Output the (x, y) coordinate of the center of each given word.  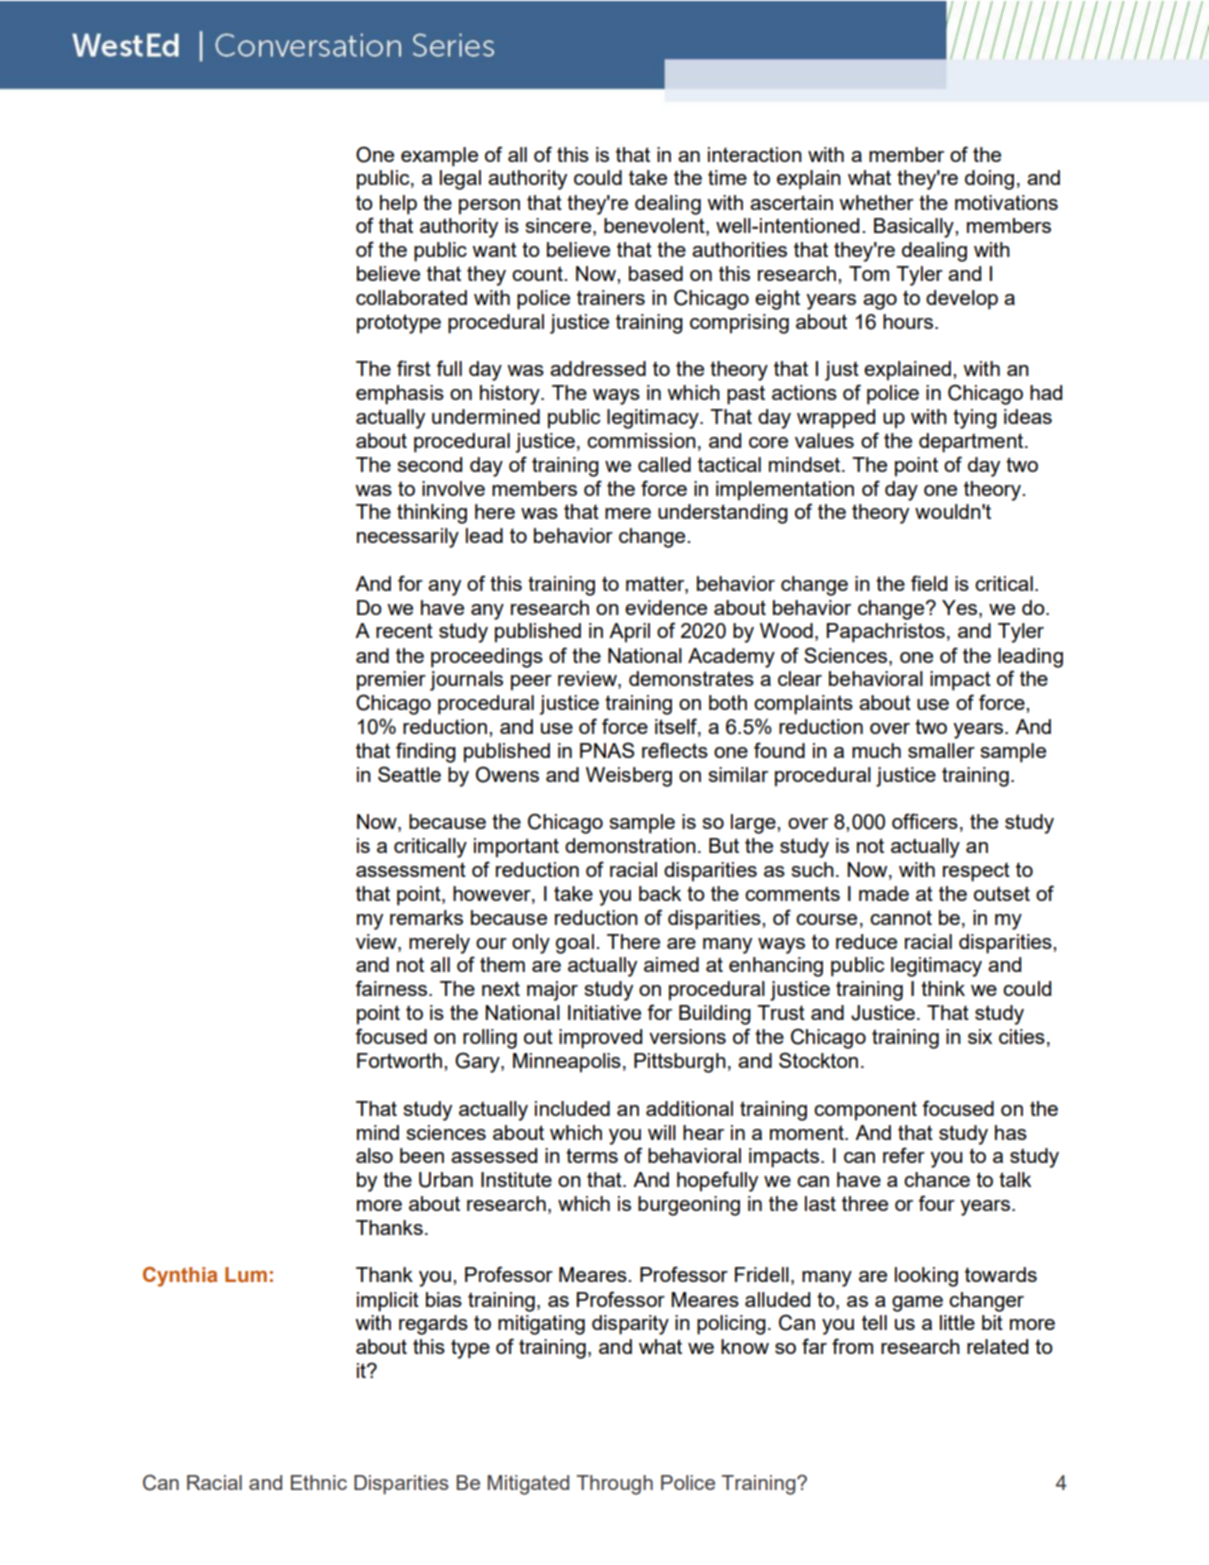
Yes (959, 607)
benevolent (655, 227)
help (398, 205)
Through (614, 1485)
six (980, 1036)
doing (989, 180)
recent (404, 630)
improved (600, 1039)
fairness (392, 988)
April (629, 633)
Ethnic (319, 1482)
